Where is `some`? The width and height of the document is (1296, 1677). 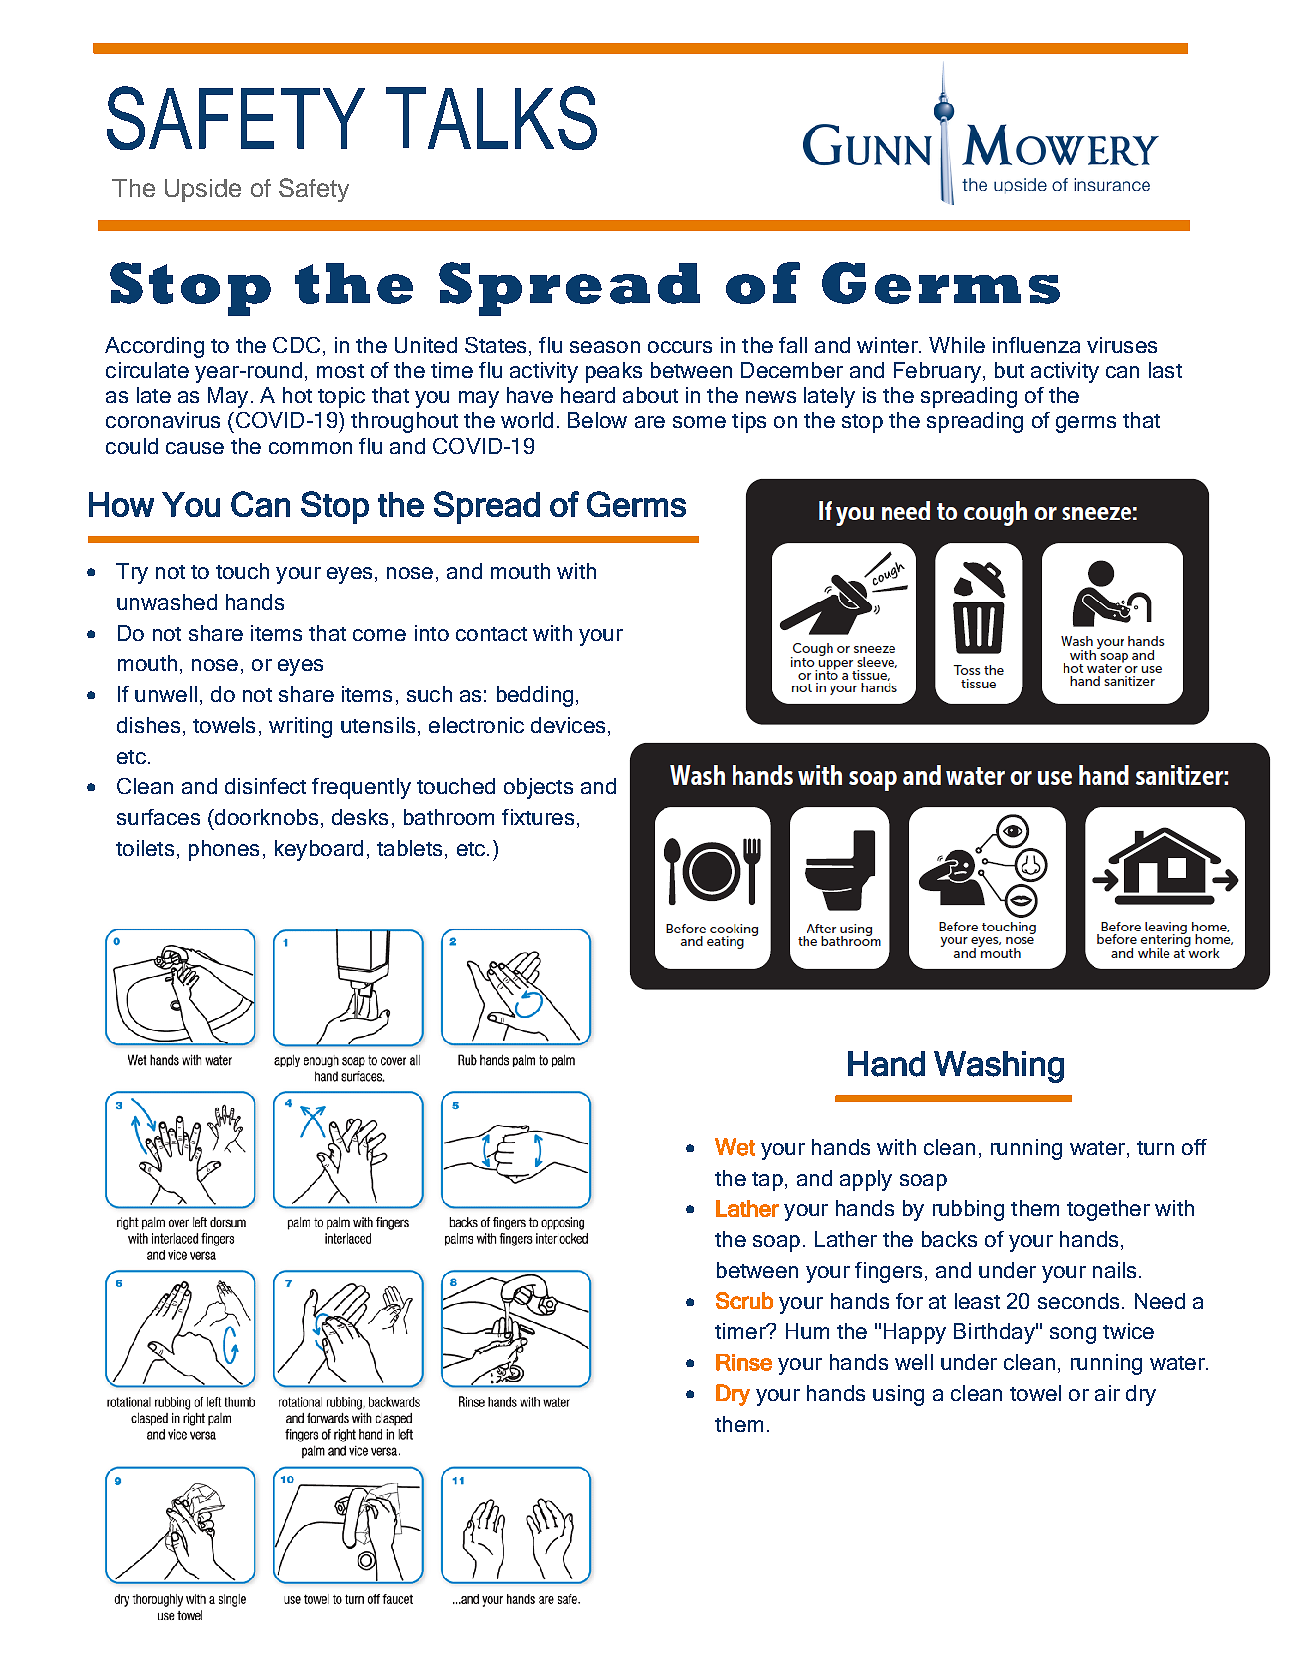
some is located at coordinates (699, 422).
